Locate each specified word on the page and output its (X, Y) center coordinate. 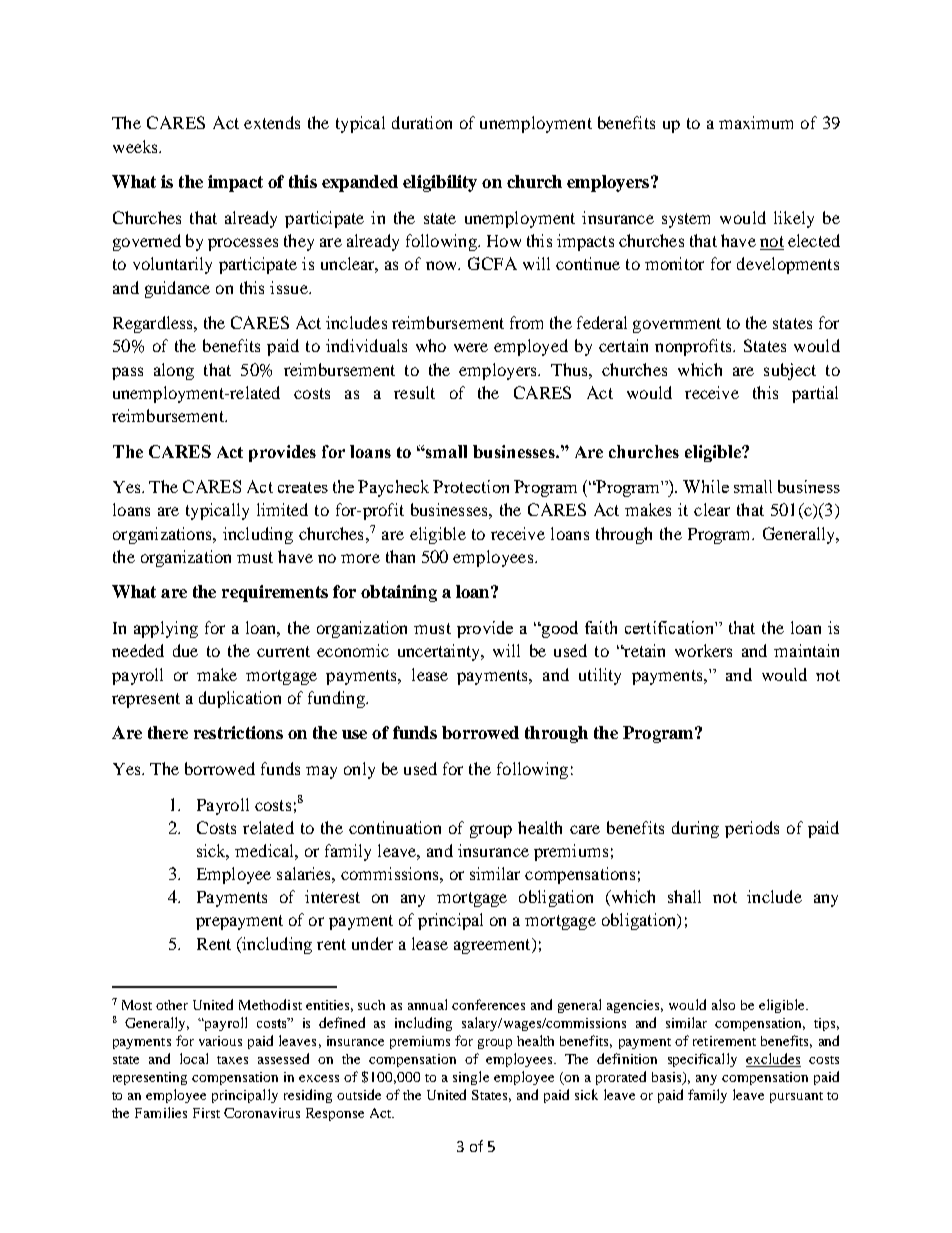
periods (752, 829)
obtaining (399, 593)
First (206, 1113)
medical (265, 850)
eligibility (440, 183)
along (174, 371)
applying (166, 629)
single (471, 1078)
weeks (136, 146)
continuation (395, 827)
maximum (756, 122)
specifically (702, 1060)
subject (790, 371)
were (471, 347)
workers (703, 650)
